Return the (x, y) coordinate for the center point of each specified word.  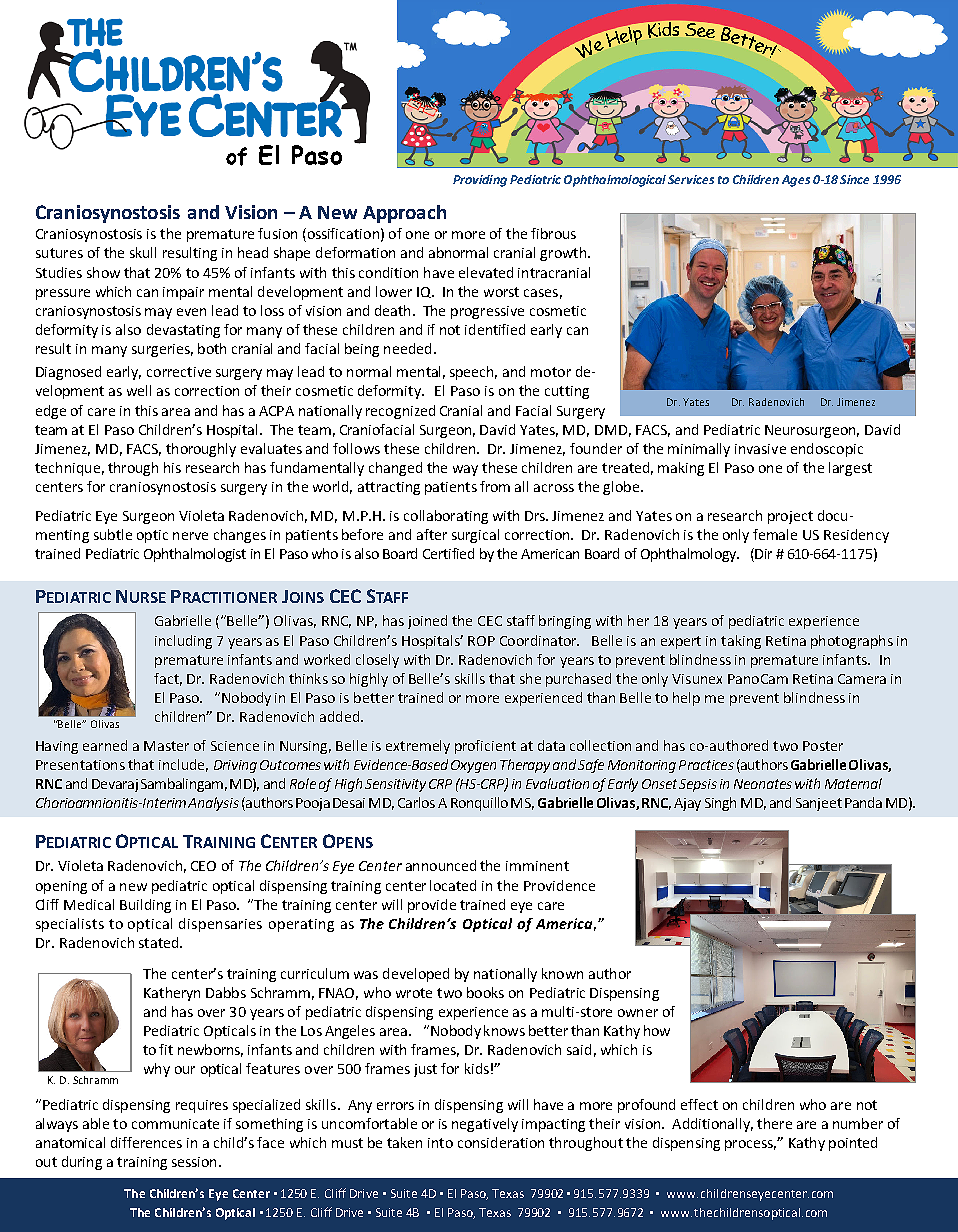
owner (638, 1013)
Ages (796, 181)
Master (166, 746)
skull (143, 252)
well (139, 390)
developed (416, 975)
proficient (485, 747)
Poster (823, 746)
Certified (448, 553)
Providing (480, 181)
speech (473, 373)
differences (146, 1142)
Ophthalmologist (195, 555)
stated (160, 942)
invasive (760, 449)
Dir (762, 553)
